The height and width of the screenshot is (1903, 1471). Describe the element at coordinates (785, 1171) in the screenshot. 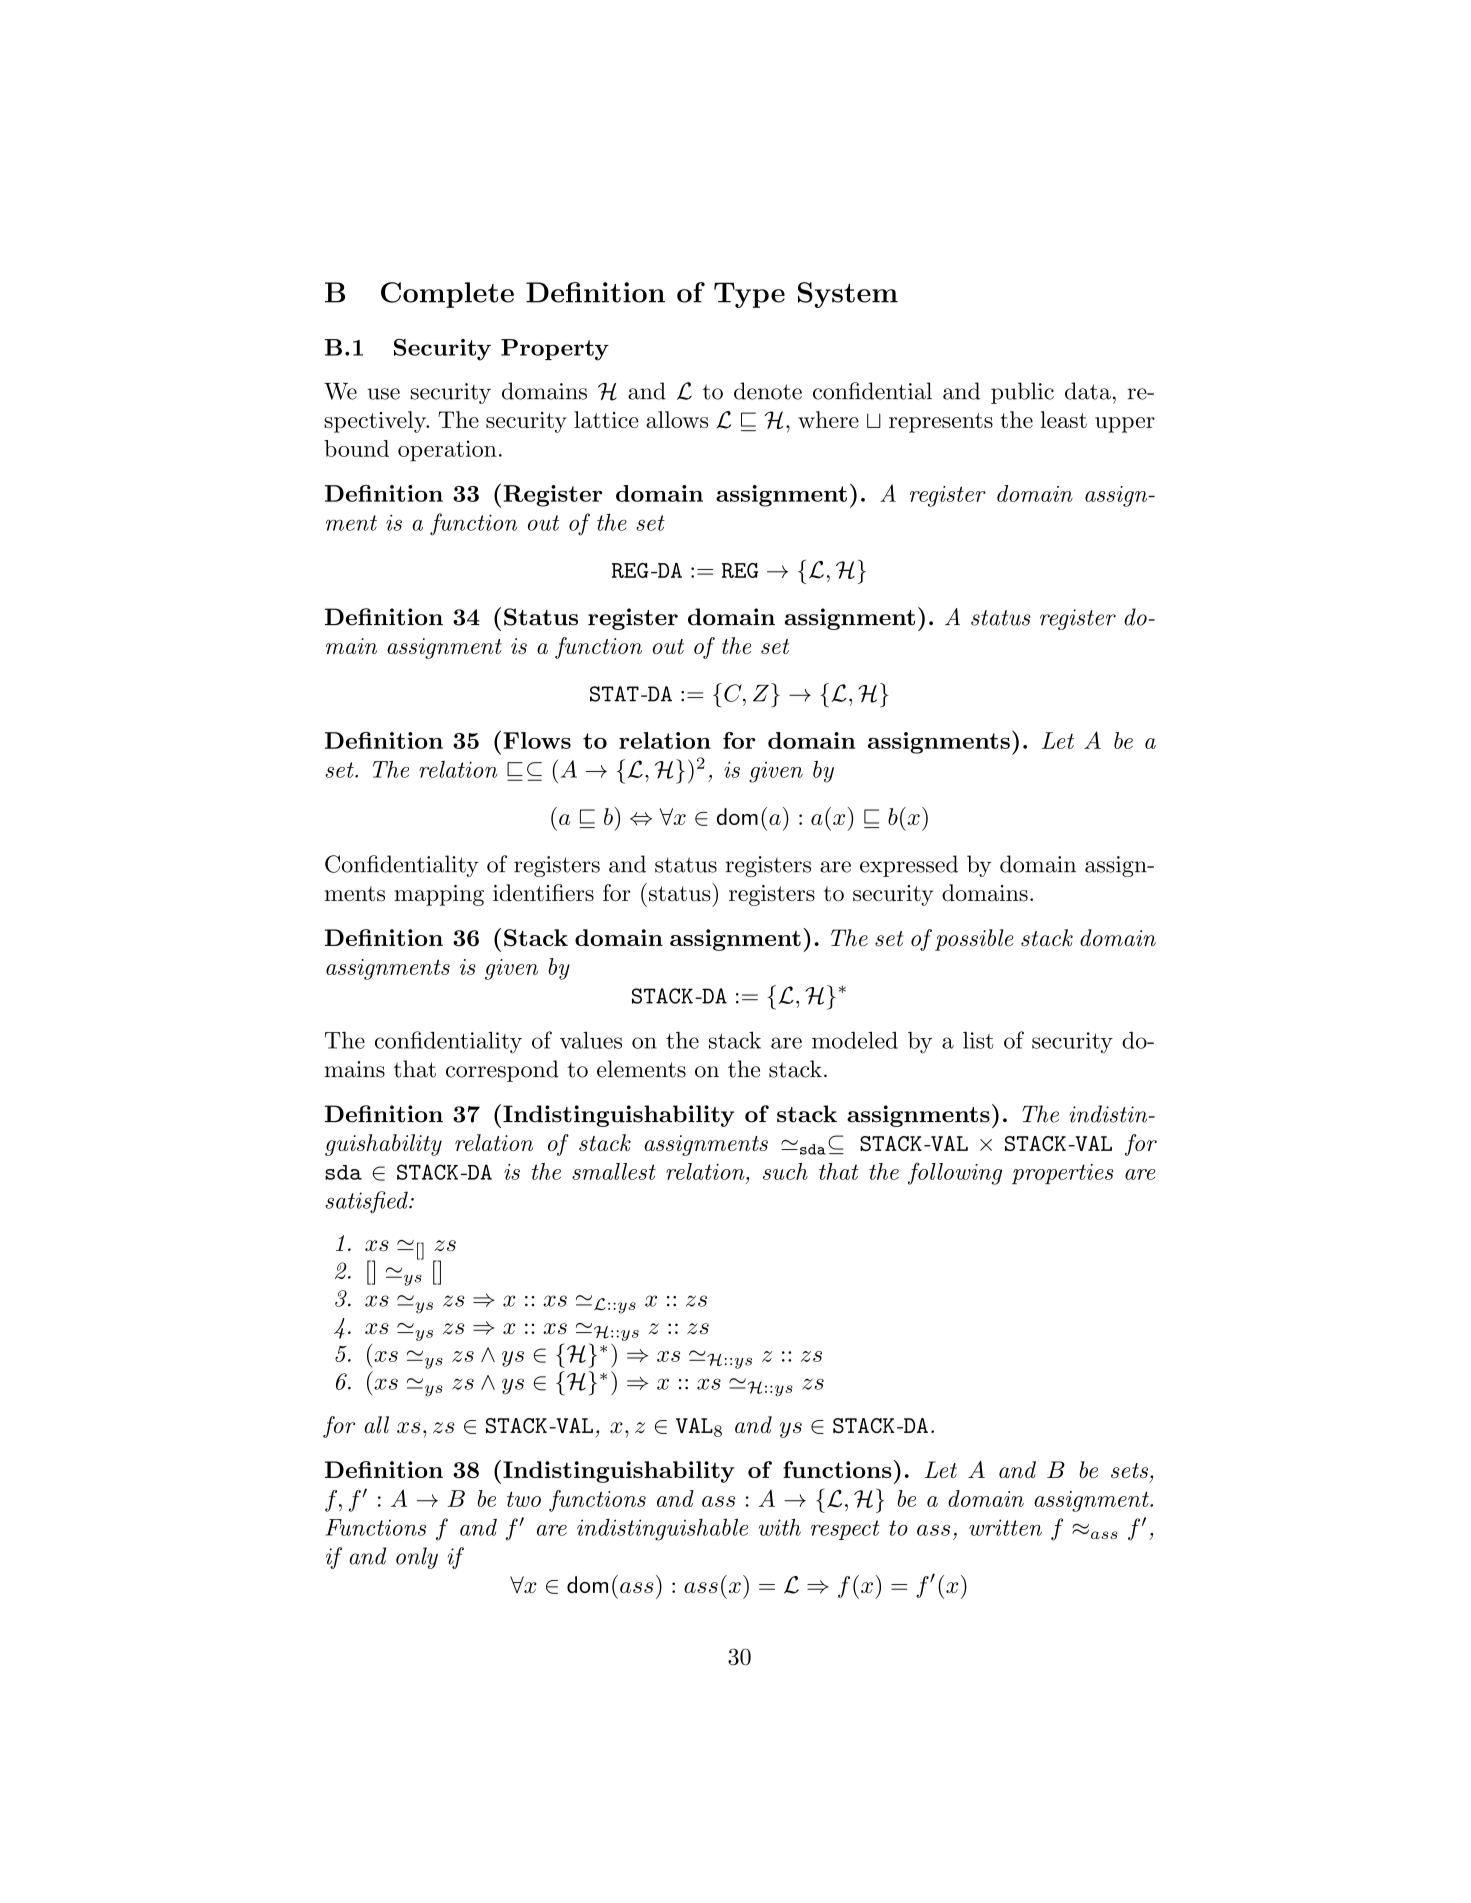

I see `such` at that location.
